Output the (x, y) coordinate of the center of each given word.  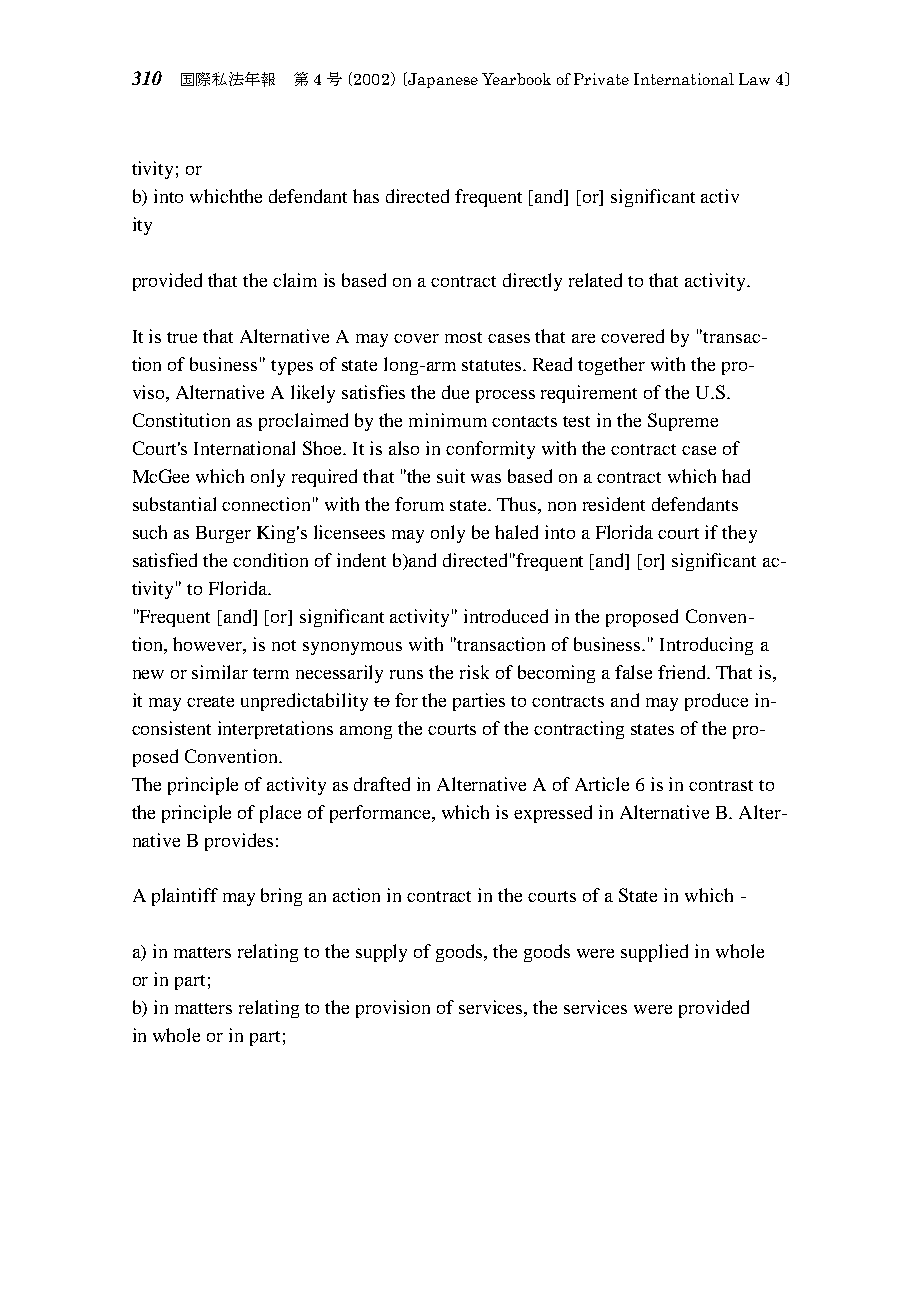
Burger (223, 534)
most (463, 337)
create (210, 701)
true (182, 337)
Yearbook (516, 79)
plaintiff (185, 897)
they (739, 534)
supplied (654, 953)
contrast (721, 785)
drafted (382, 784)
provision (393, 1009)
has (366, 196)
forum (419, 504)
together (611, 366)
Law (754, 79)
